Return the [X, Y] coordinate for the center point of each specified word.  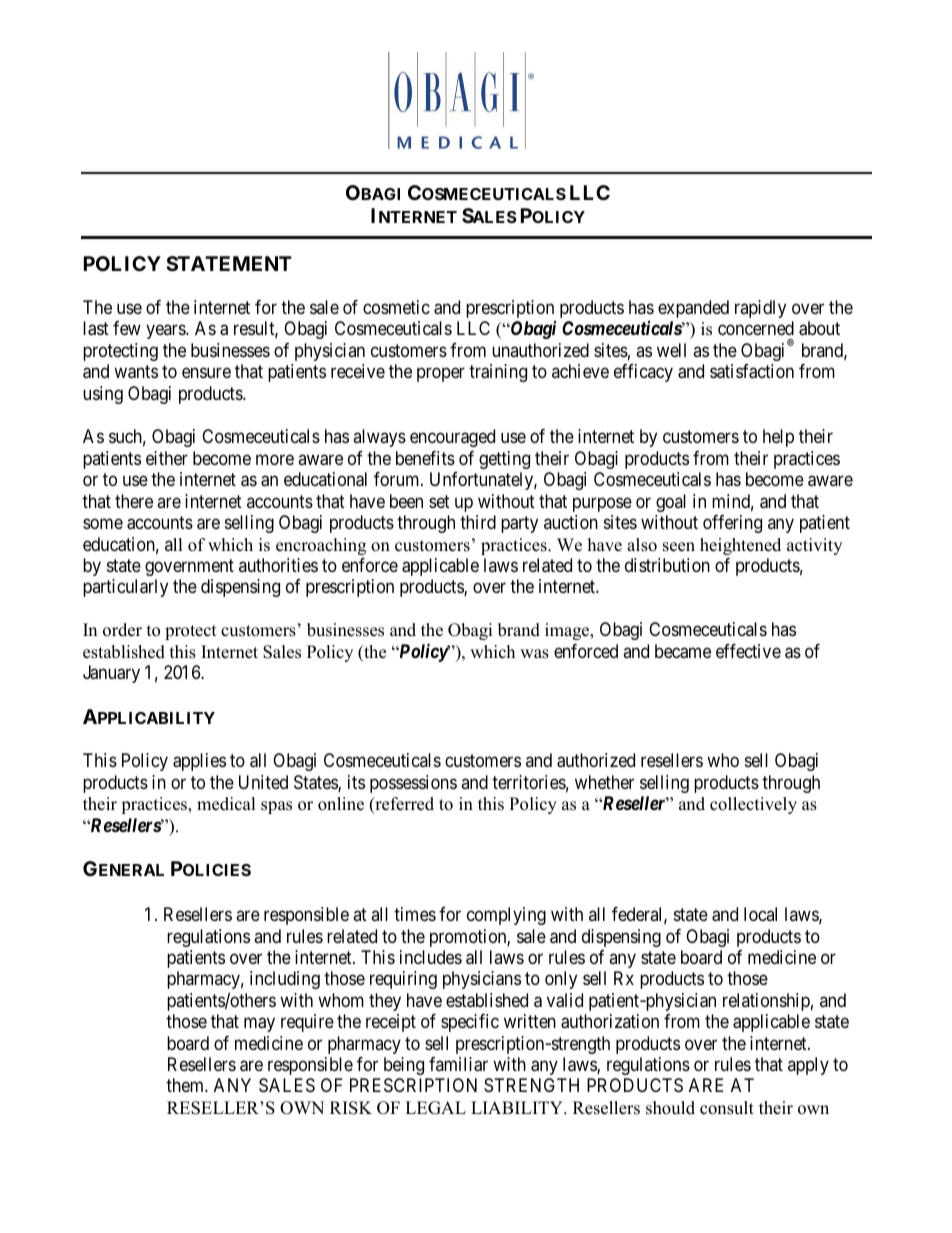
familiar [458, 1064]
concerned [756, 328]
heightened [740, 546]
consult [727, 1108]
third [478, 522]
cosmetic [396, 307]
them [186, 1085]
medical [226, 804]
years [166, 332]
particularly [125, 588]
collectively [753, 805]
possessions [413, 784]
